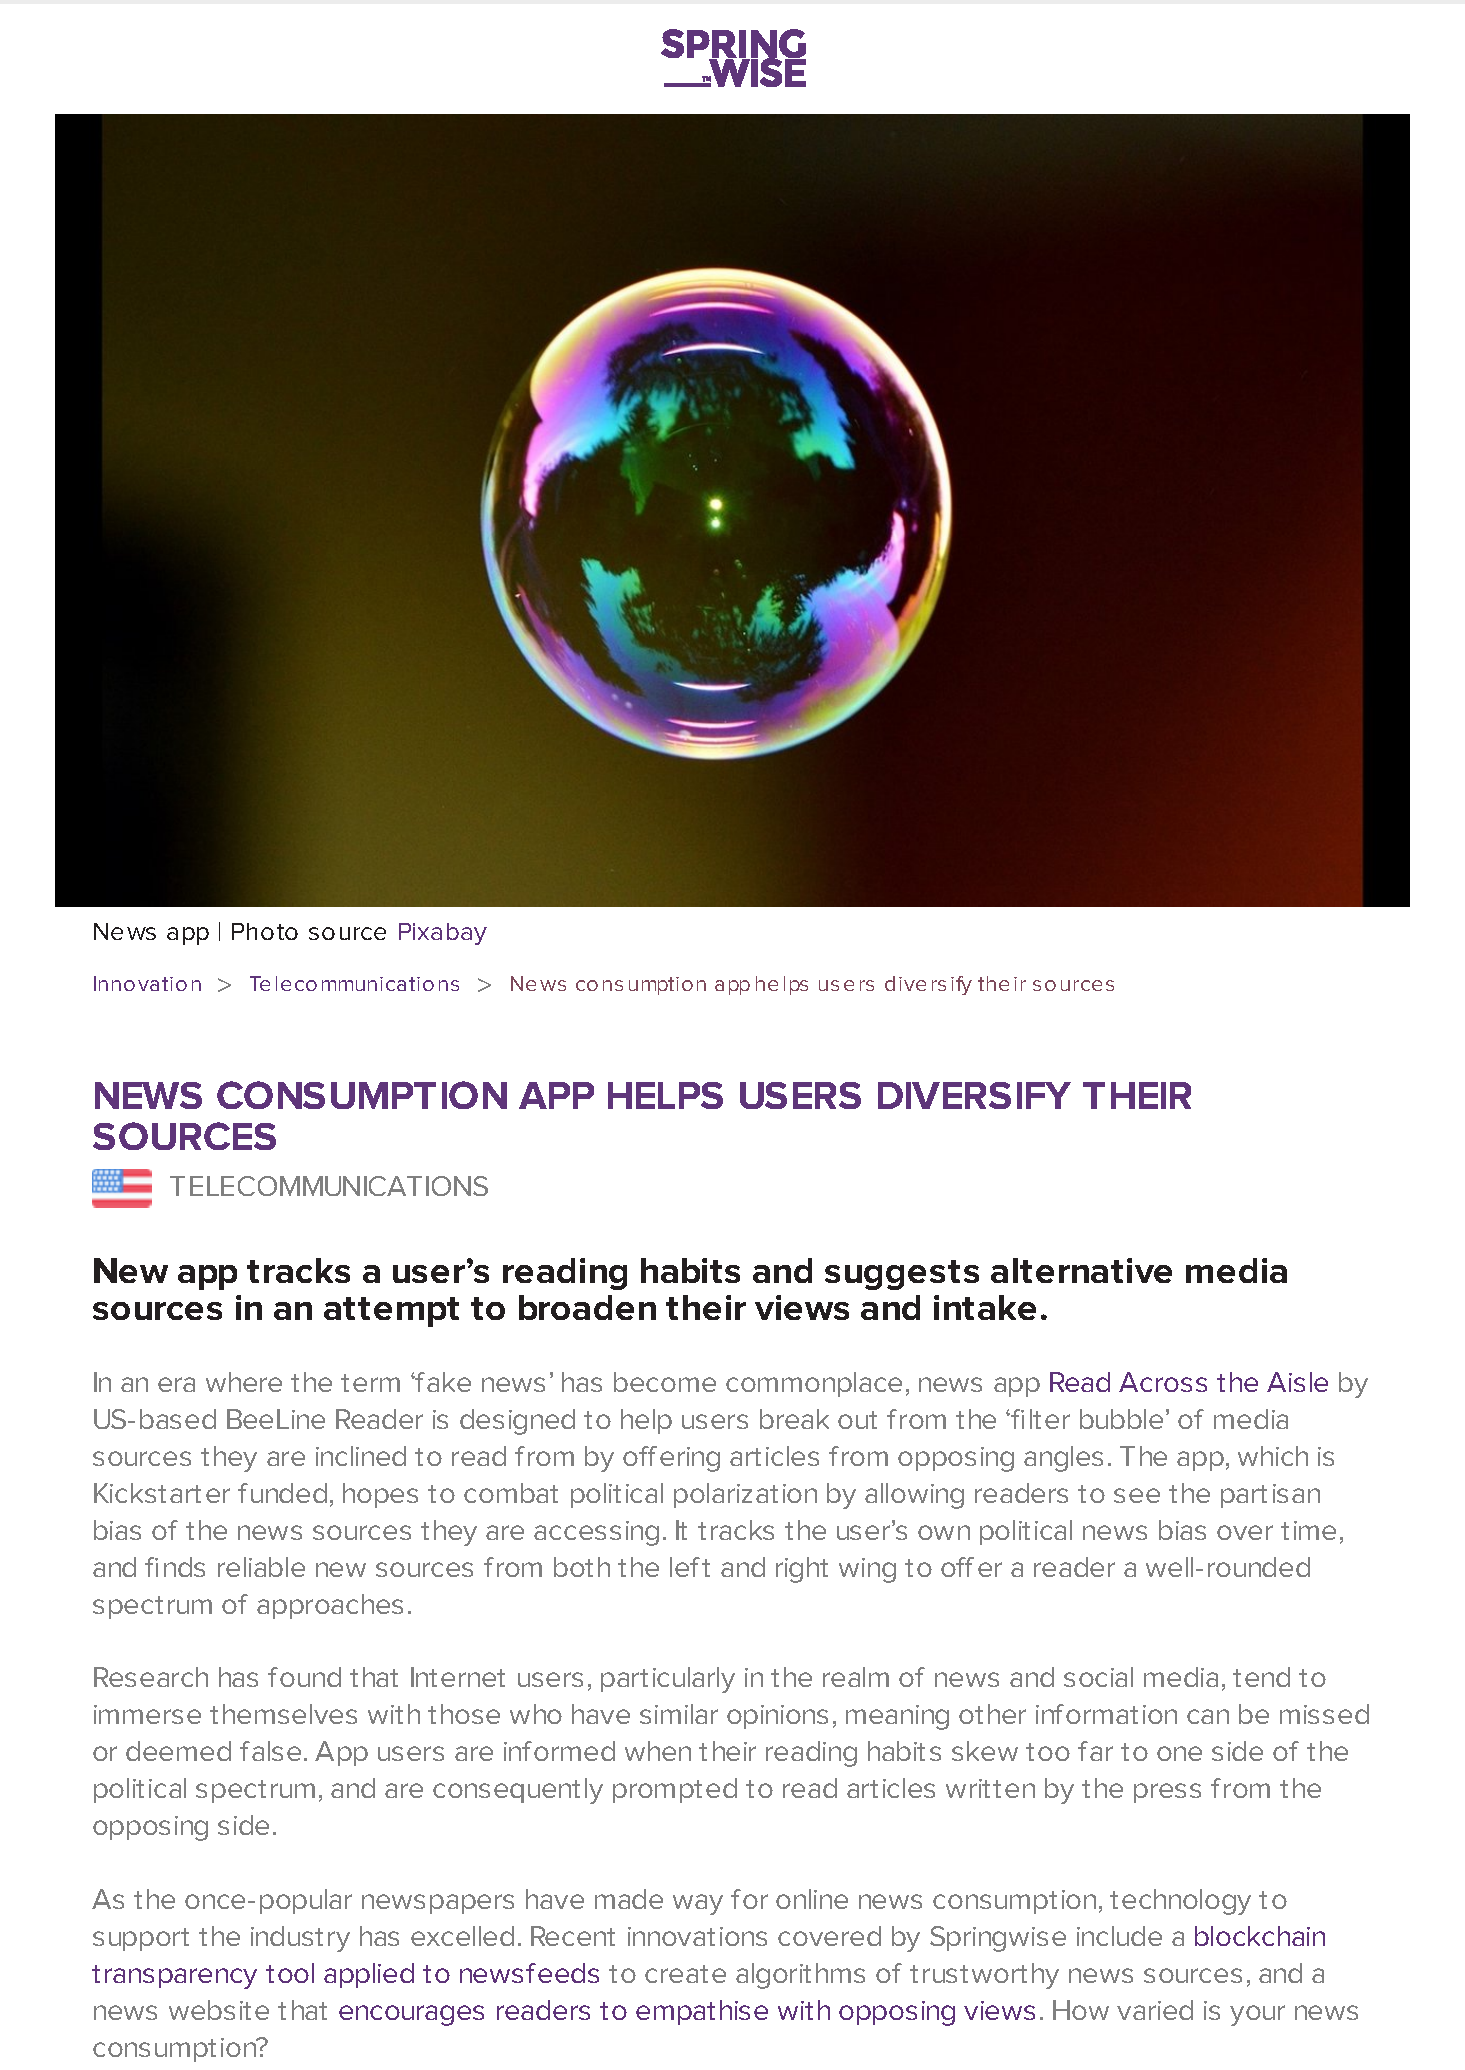  What do you see at coordinates (1081, 1270) in the screenshot?
I see `alternative` at bounding box center [1081, 1270].
